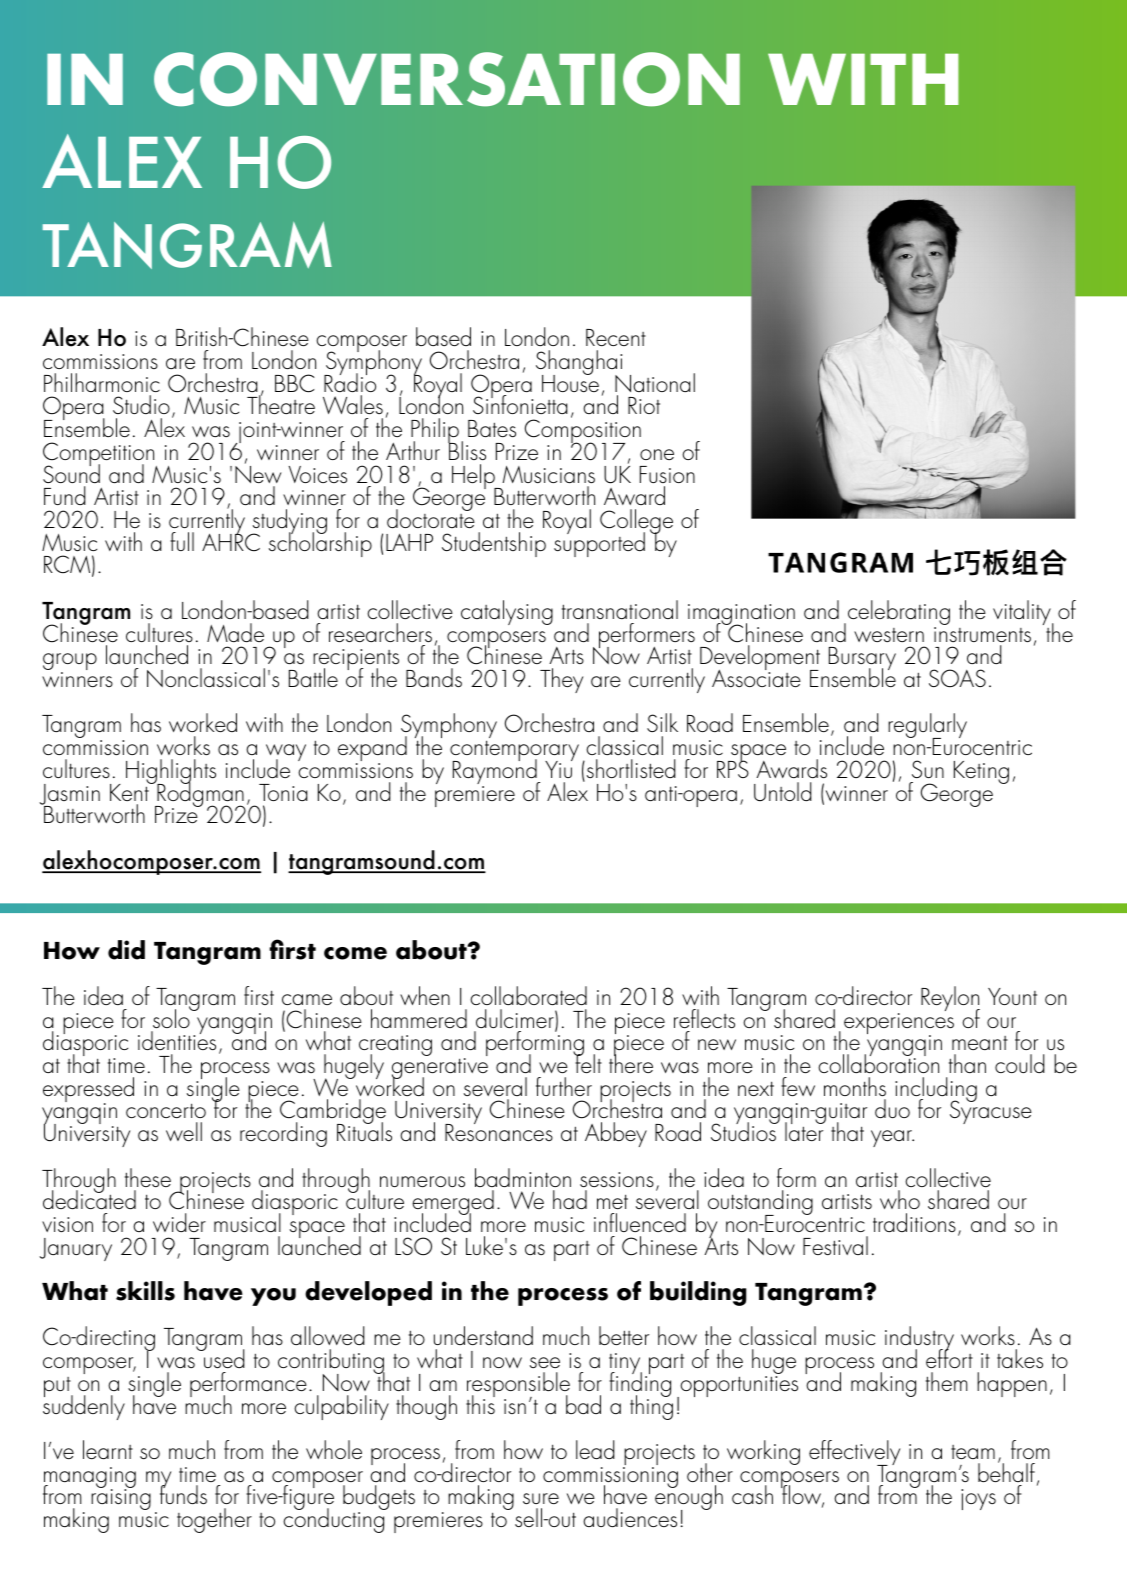 Image resolution: width=1127 pixels, height=1593 pixels. I want to click on effectively, so click(854, 1454).
